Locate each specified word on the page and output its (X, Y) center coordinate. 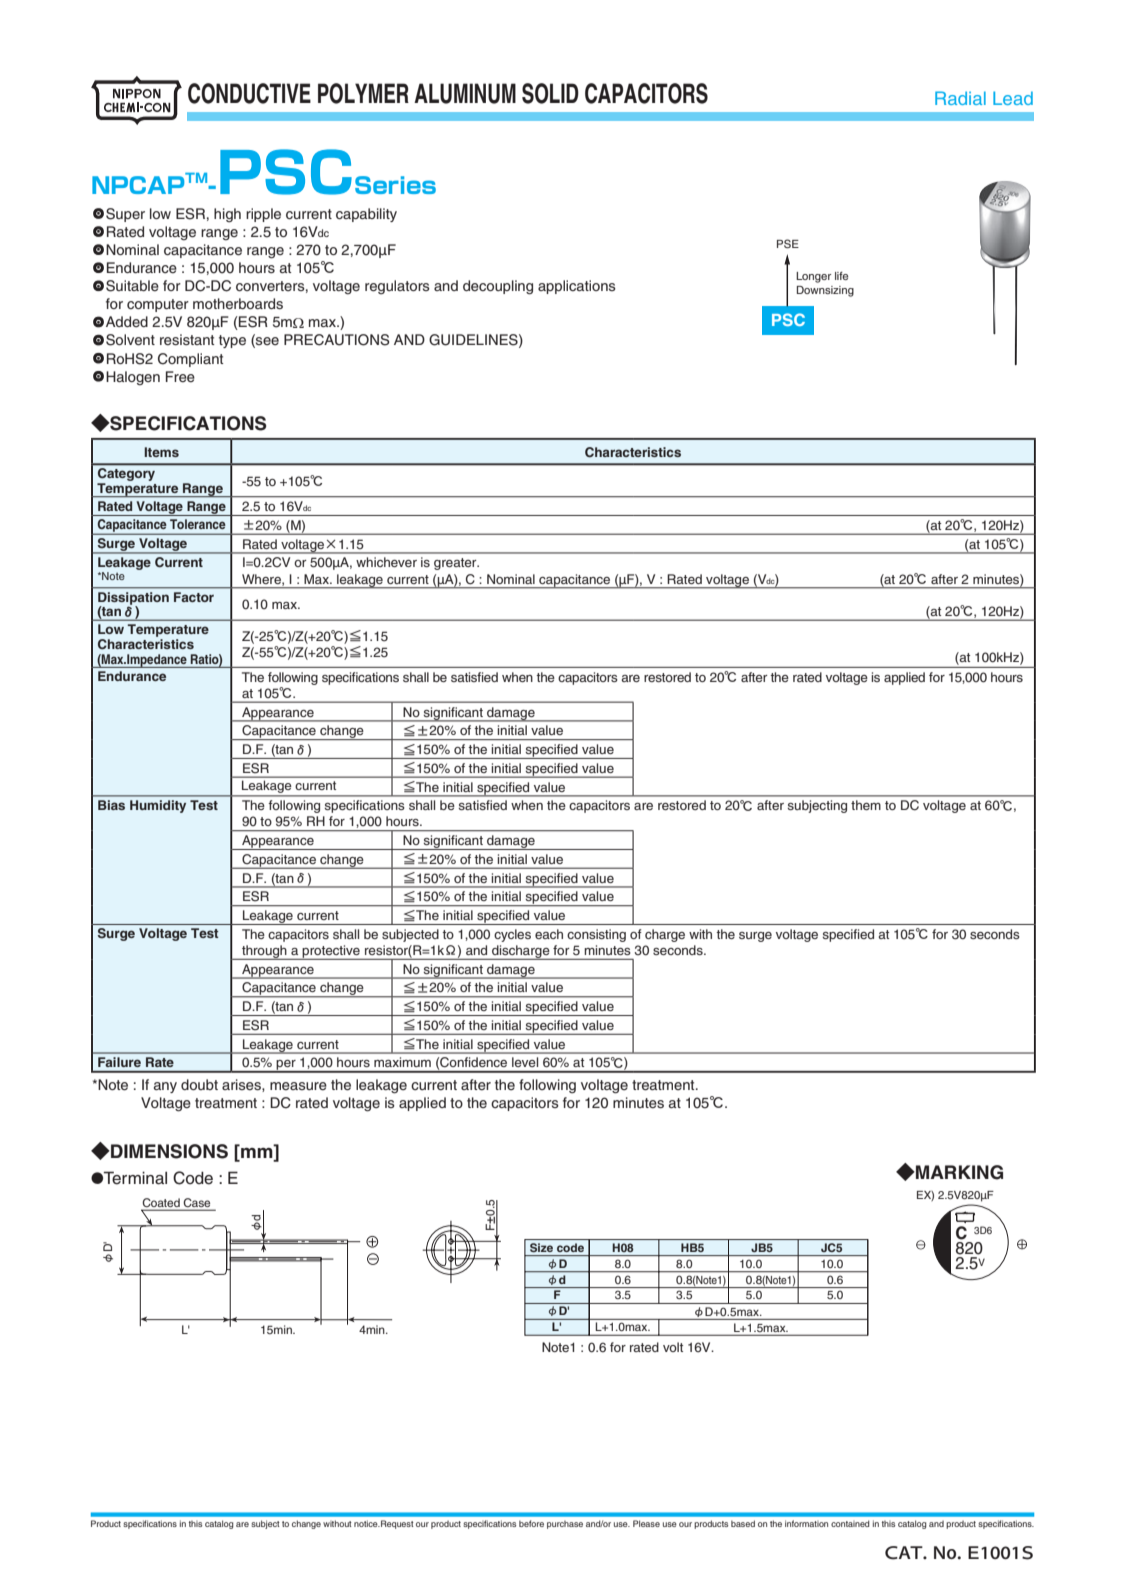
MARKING (958, 1172)
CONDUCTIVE (249, 93)
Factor (194, 597)
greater (456, 564)
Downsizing (825, 291)
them (866, 805)
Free (180, 376)
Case (197, 1204)
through (264, 952)
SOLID (550, 93)
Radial (960, 98)
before (531, 1523)
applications (577, 287)
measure (298, 1086)
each (549, 934)
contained (850, 1523)
